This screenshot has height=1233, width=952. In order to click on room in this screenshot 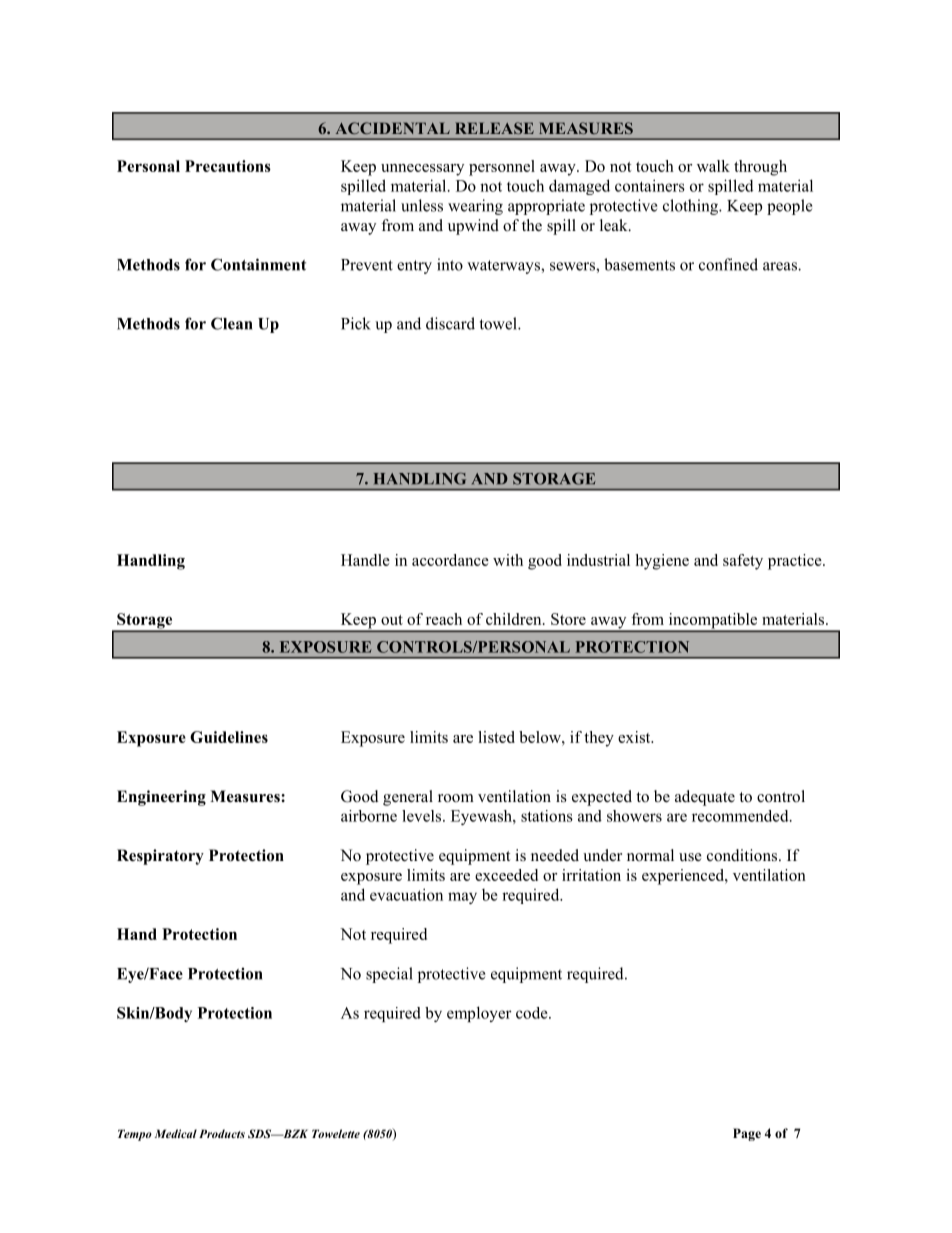, I will do `click(456, 798)`.
